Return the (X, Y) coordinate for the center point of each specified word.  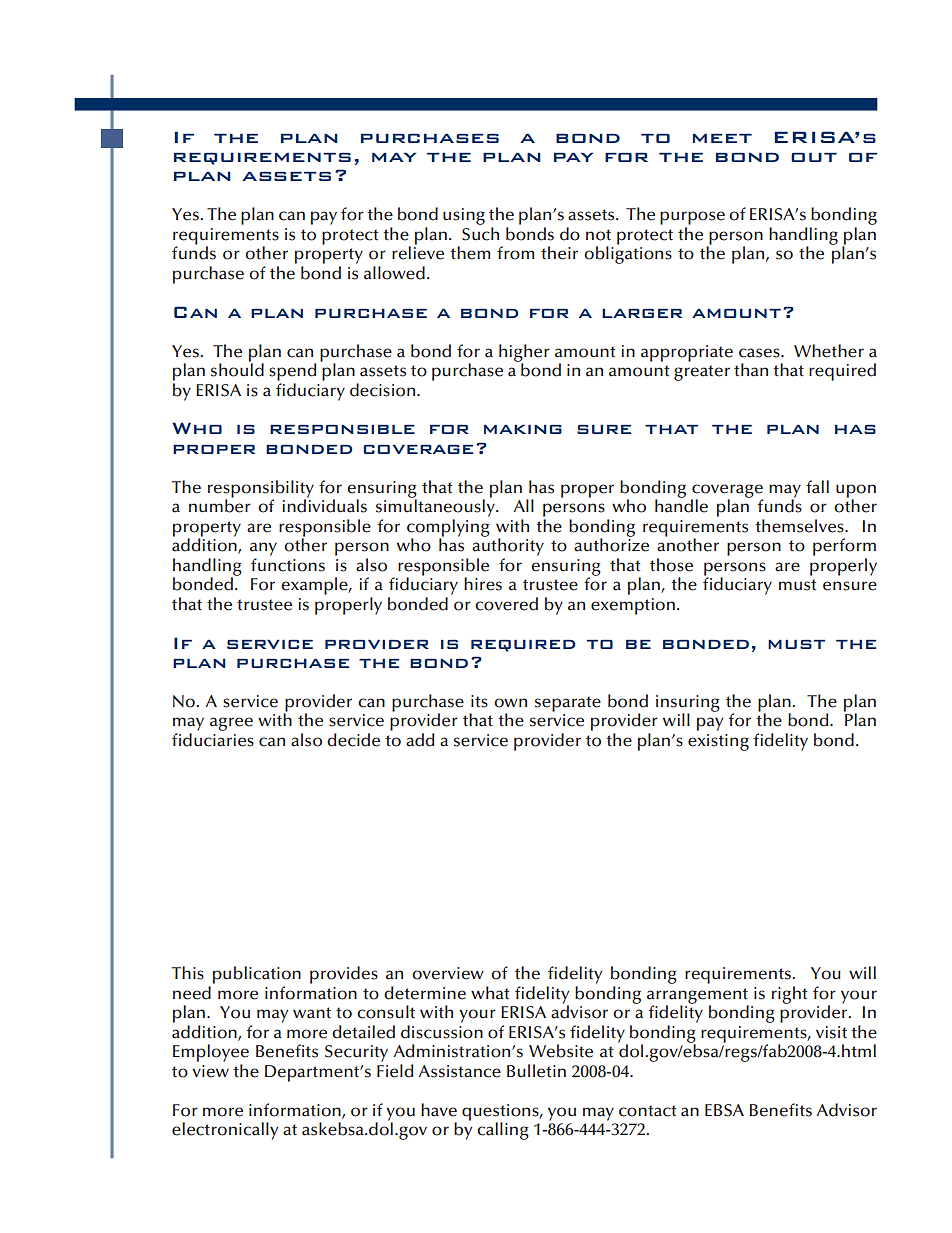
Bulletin (536, 1071)
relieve (418, 252)
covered (506, 604)
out (814, 157)
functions (288, 565)
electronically (225, 1131)
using (464, 216)
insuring (688, 704)
